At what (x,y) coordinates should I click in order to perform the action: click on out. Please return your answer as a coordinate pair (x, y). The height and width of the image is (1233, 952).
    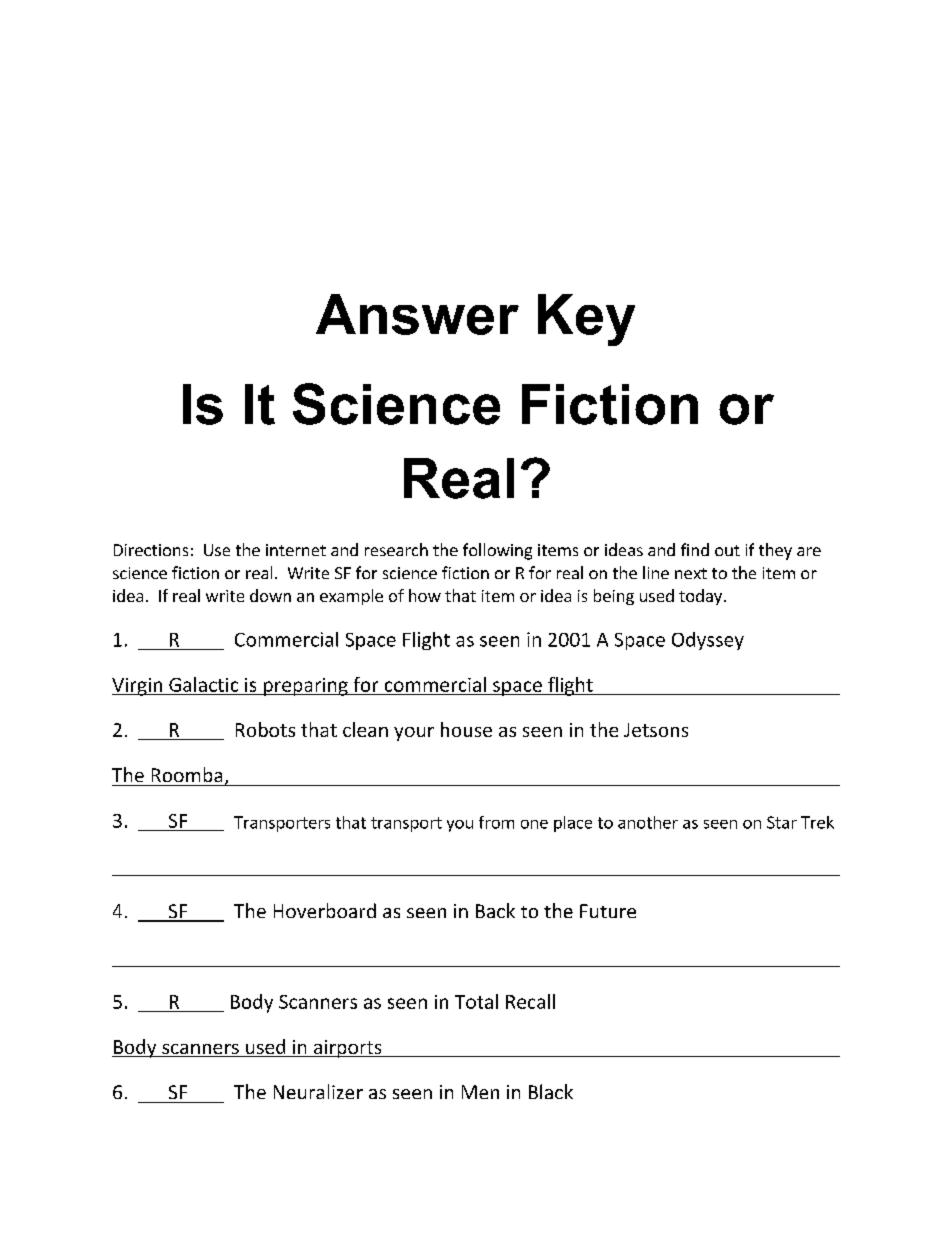
    Looking at the image, I should click on (727, 550).
